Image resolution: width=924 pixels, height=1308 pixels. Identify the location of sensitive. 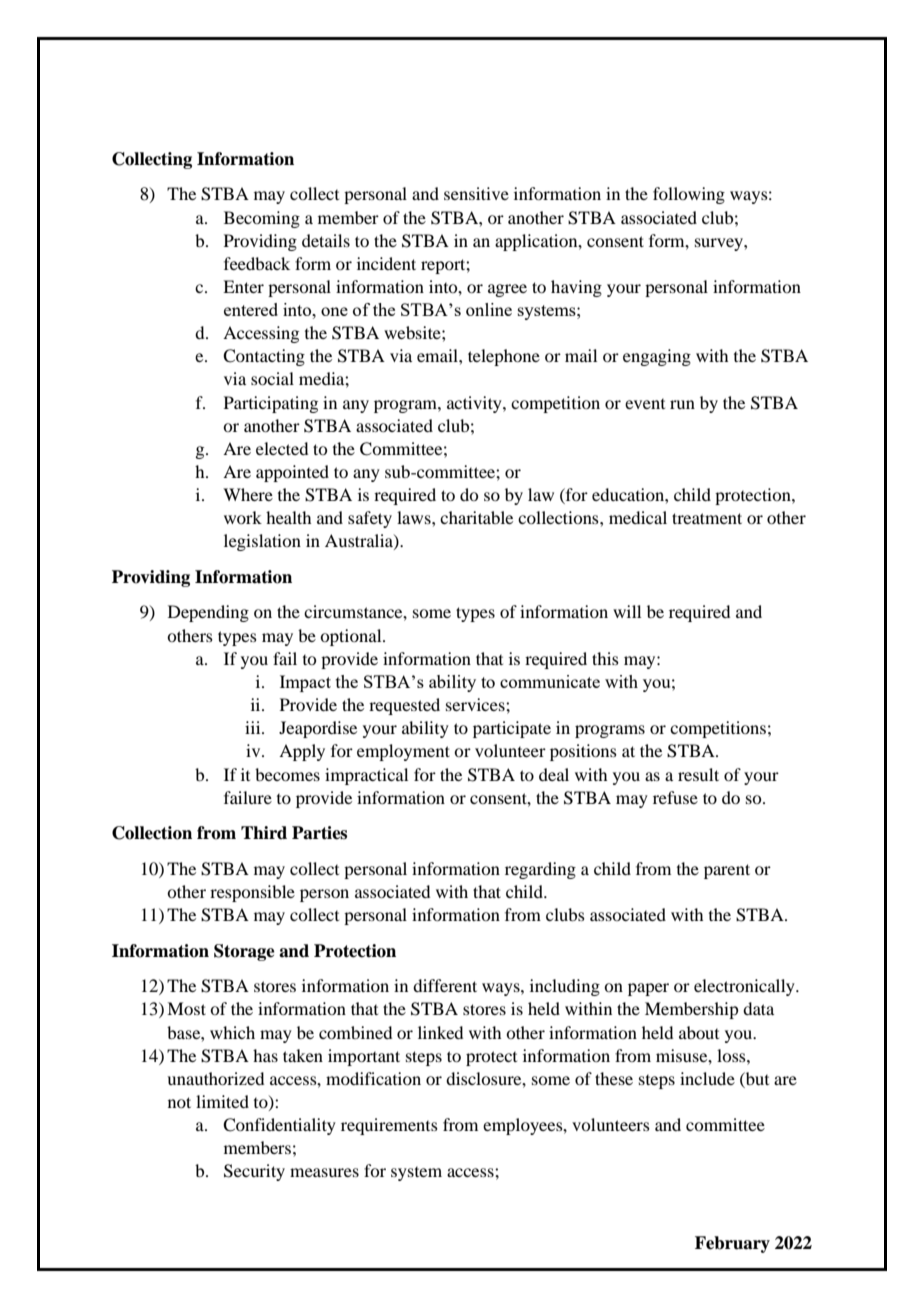
(476, 193).
